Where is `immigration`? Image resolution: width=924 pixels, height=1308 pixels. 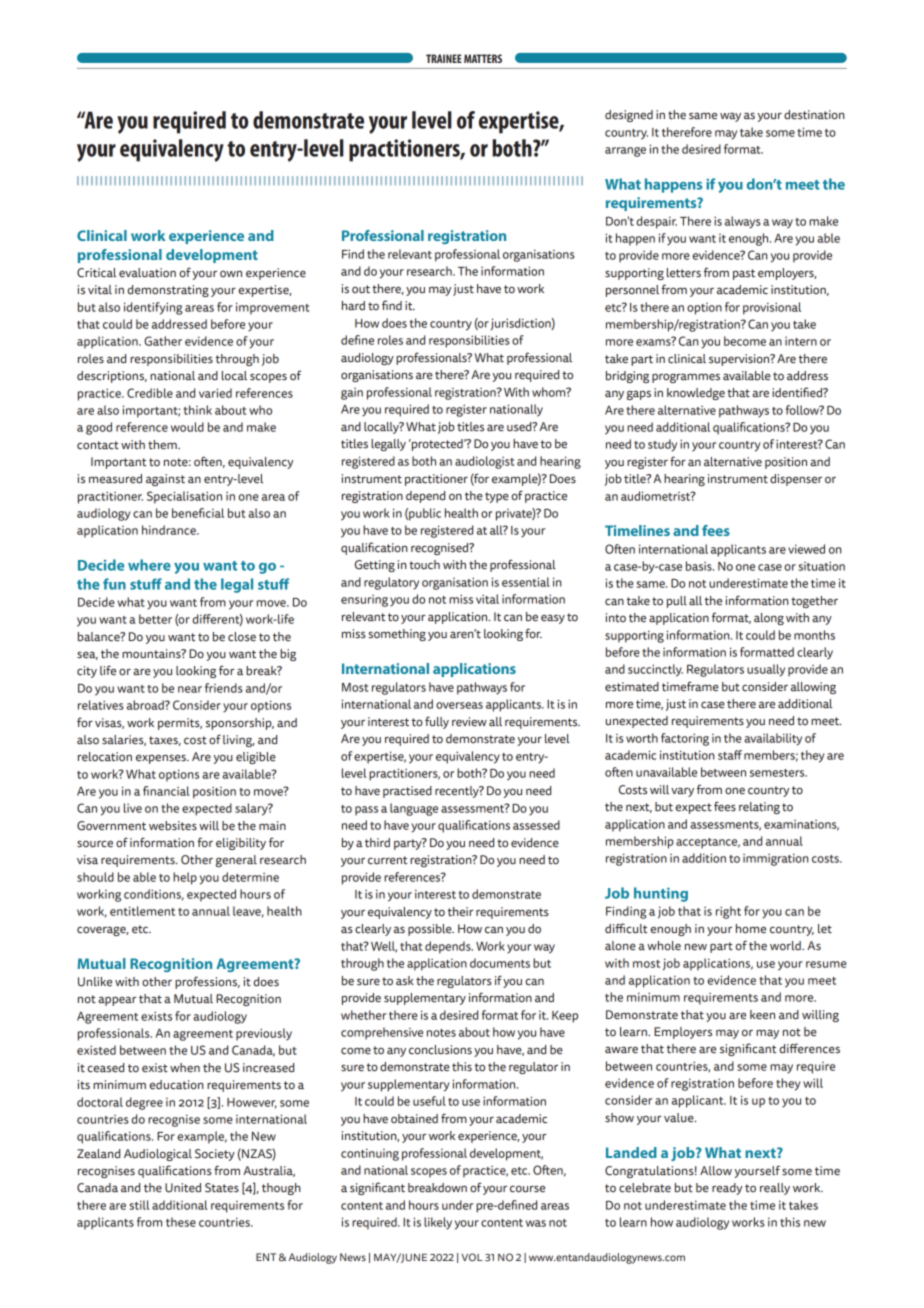 immigration is located at coordinates (776, 859).
